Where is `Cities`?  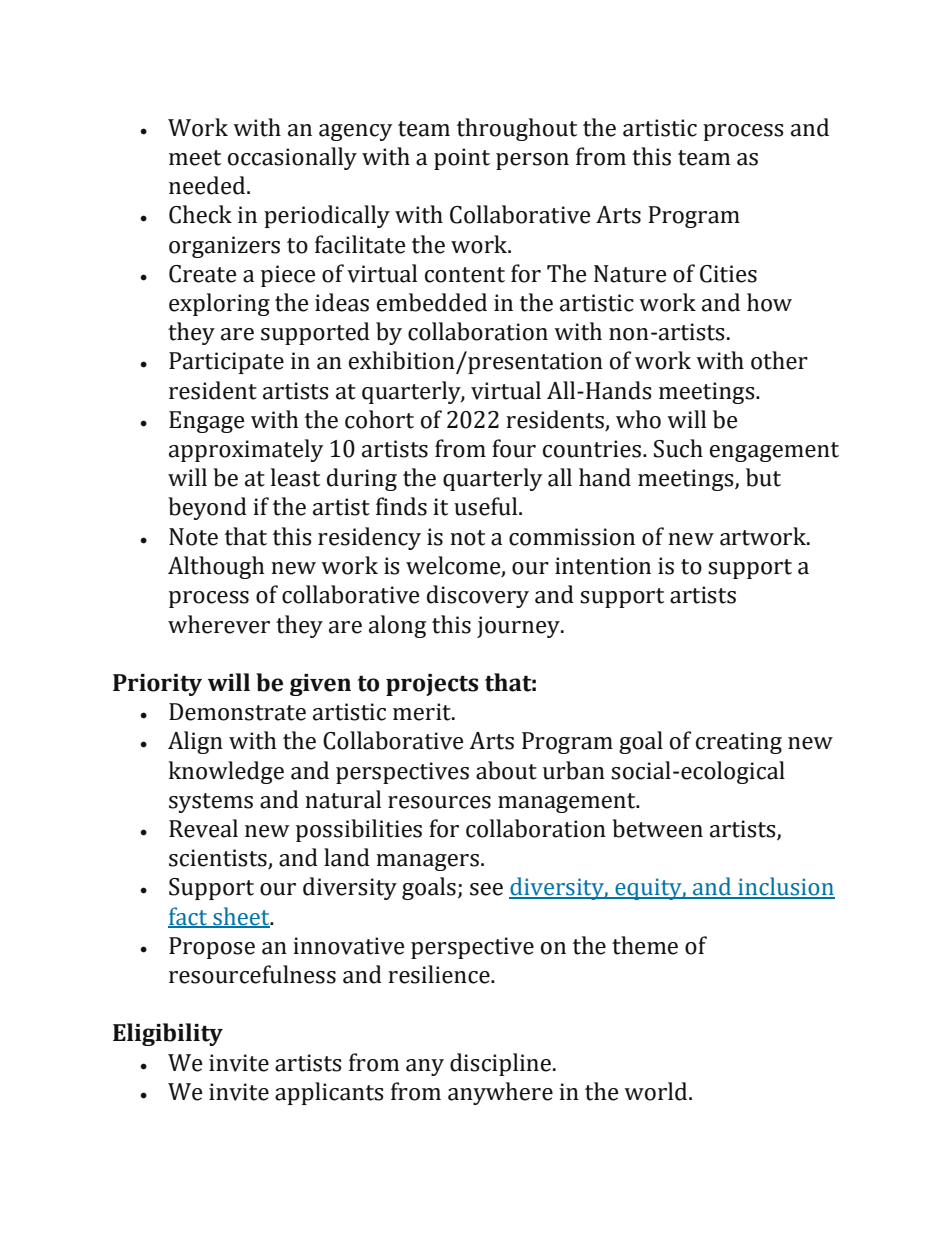
Cities is located at coordinates (728, 274).
